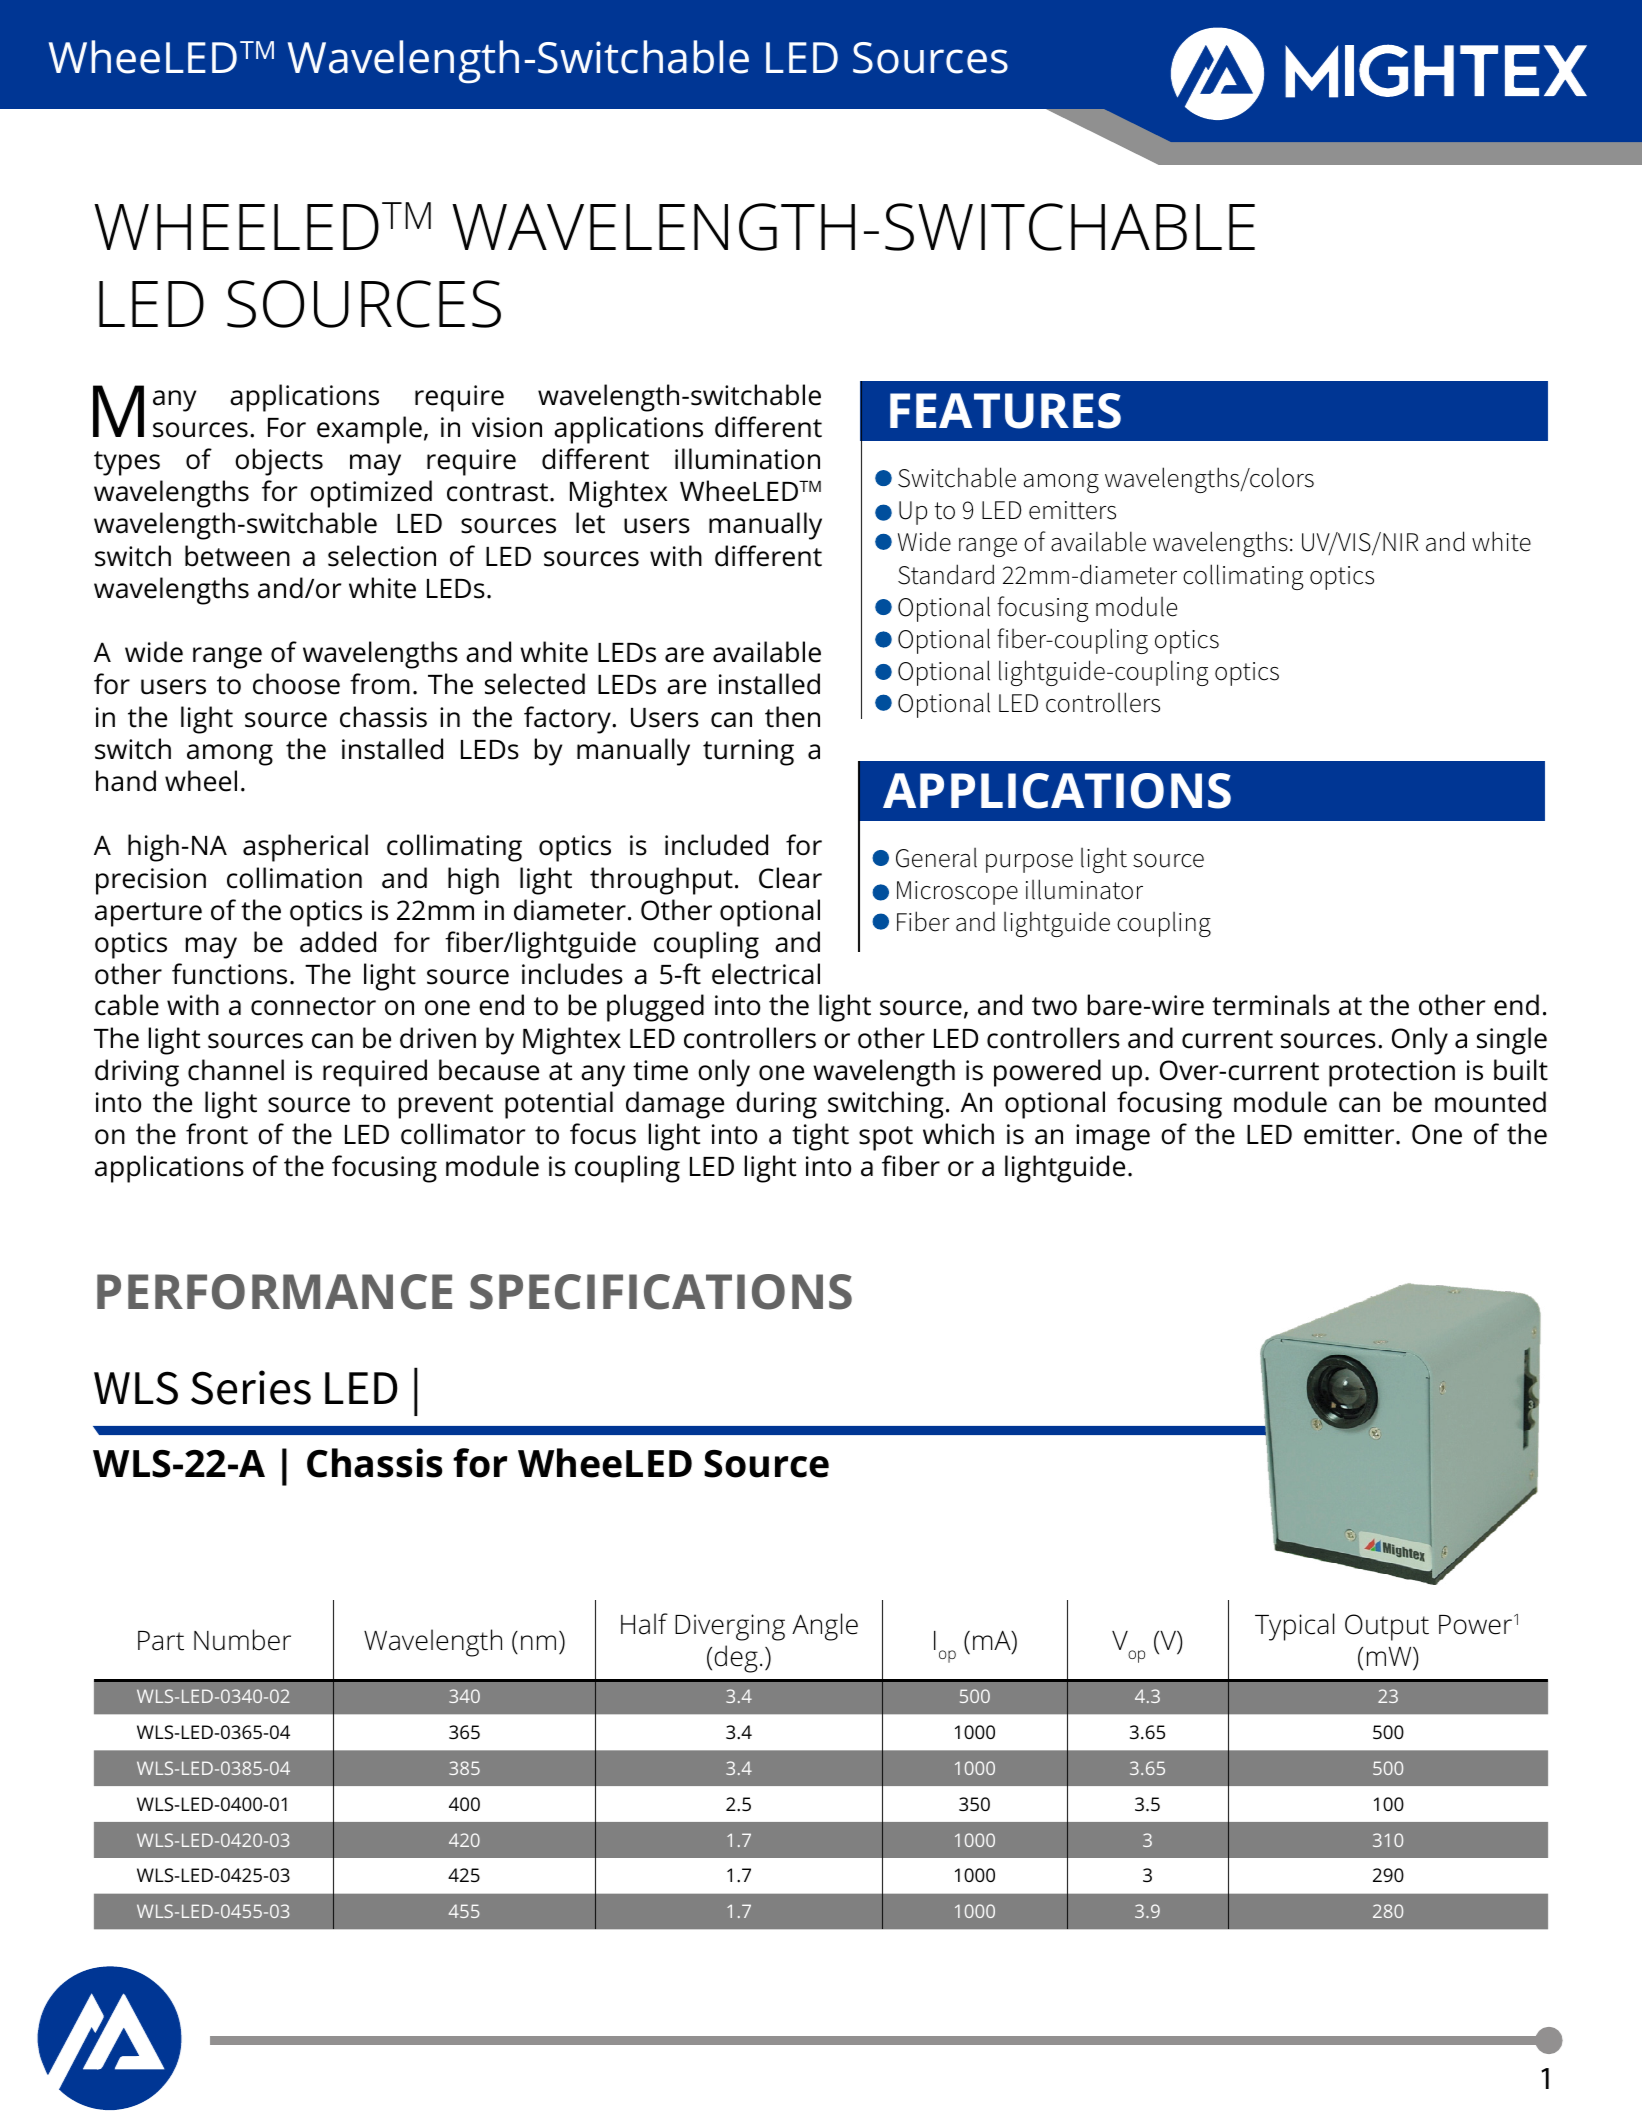 This screenshot has width=1642, height=2125. I want to click on FEATURES, so click(1005, 411).
